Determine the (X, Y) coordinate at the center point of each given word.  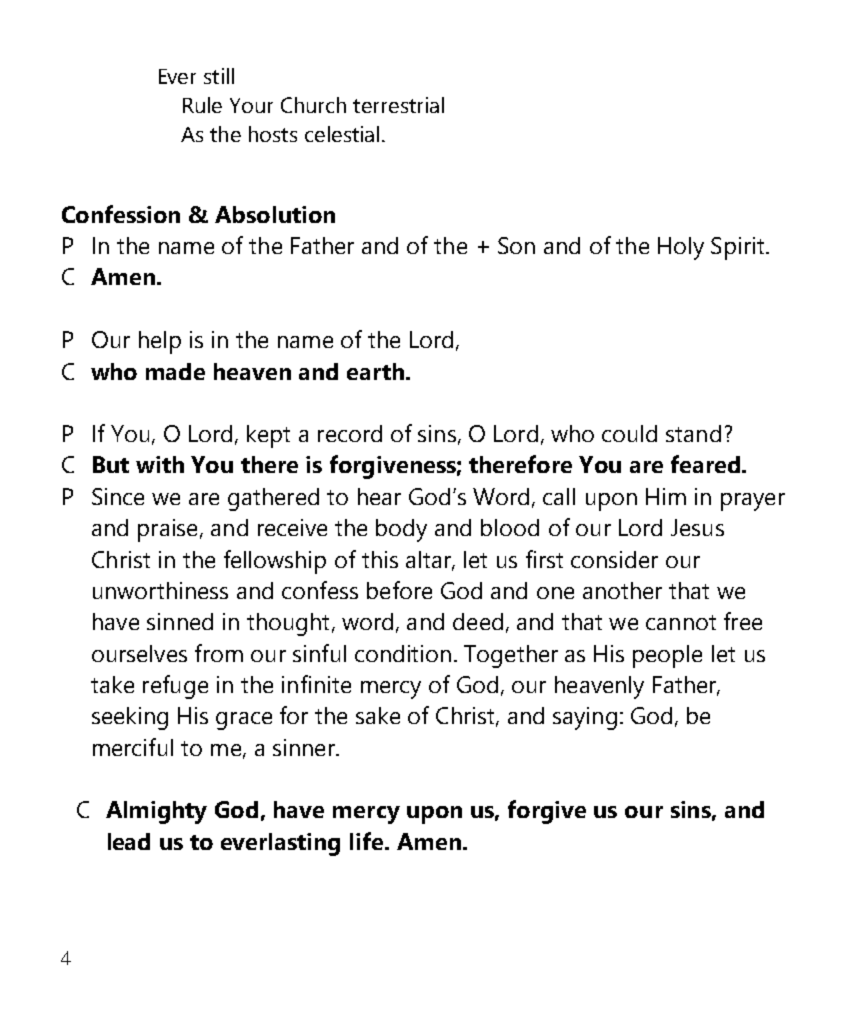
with (160, 464)
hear (379, 496)
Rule (202, 105)
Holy (681, 248)
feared (705, 464)
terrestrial (398, 105)
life (368, 841)
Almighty (156, 812)
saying (585, 718)
